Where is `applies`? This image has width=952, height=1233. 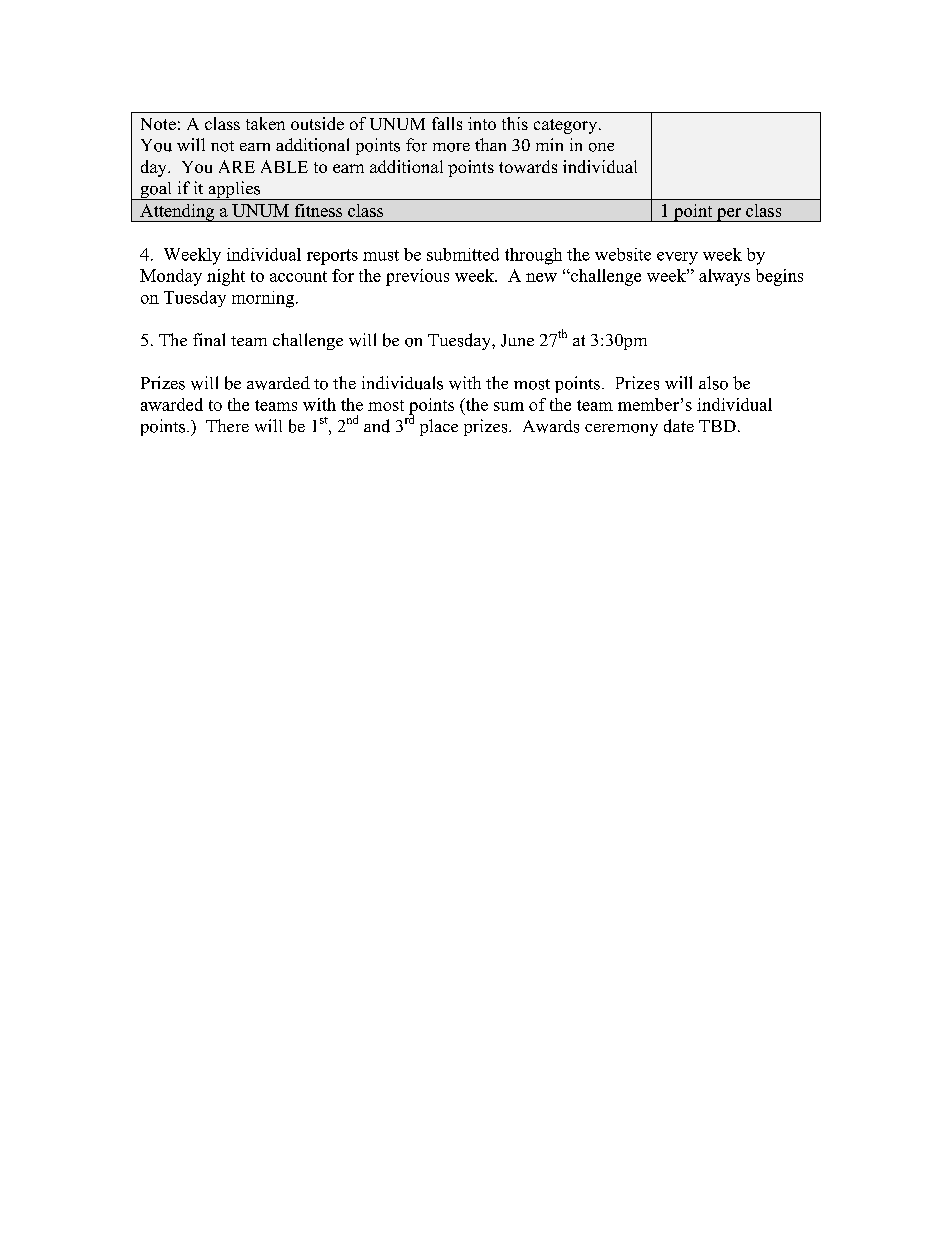
applies is located at coordinates (234, 190).
